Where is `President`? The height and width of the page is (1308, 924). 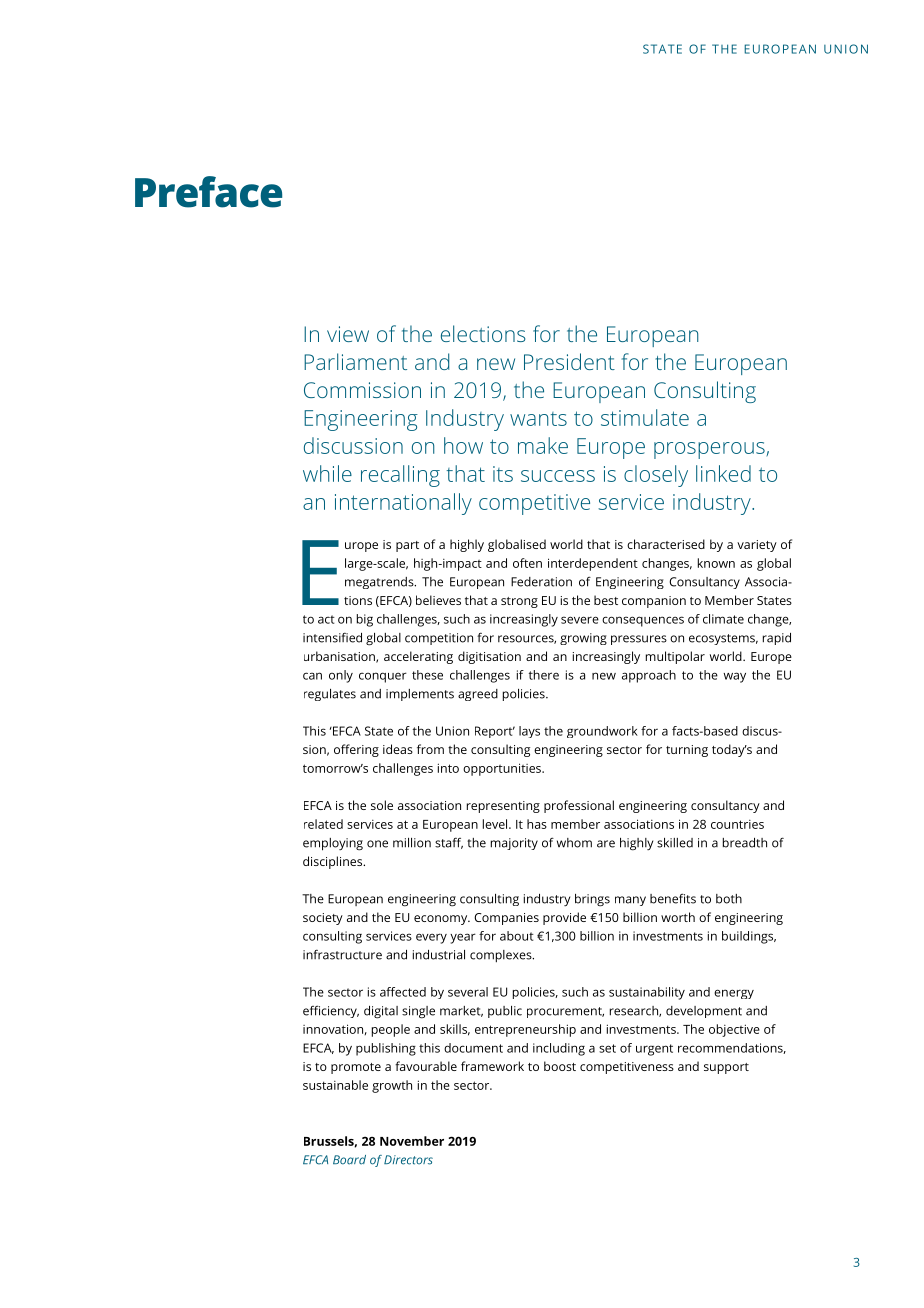
President is located at coordinates (569, 361).
